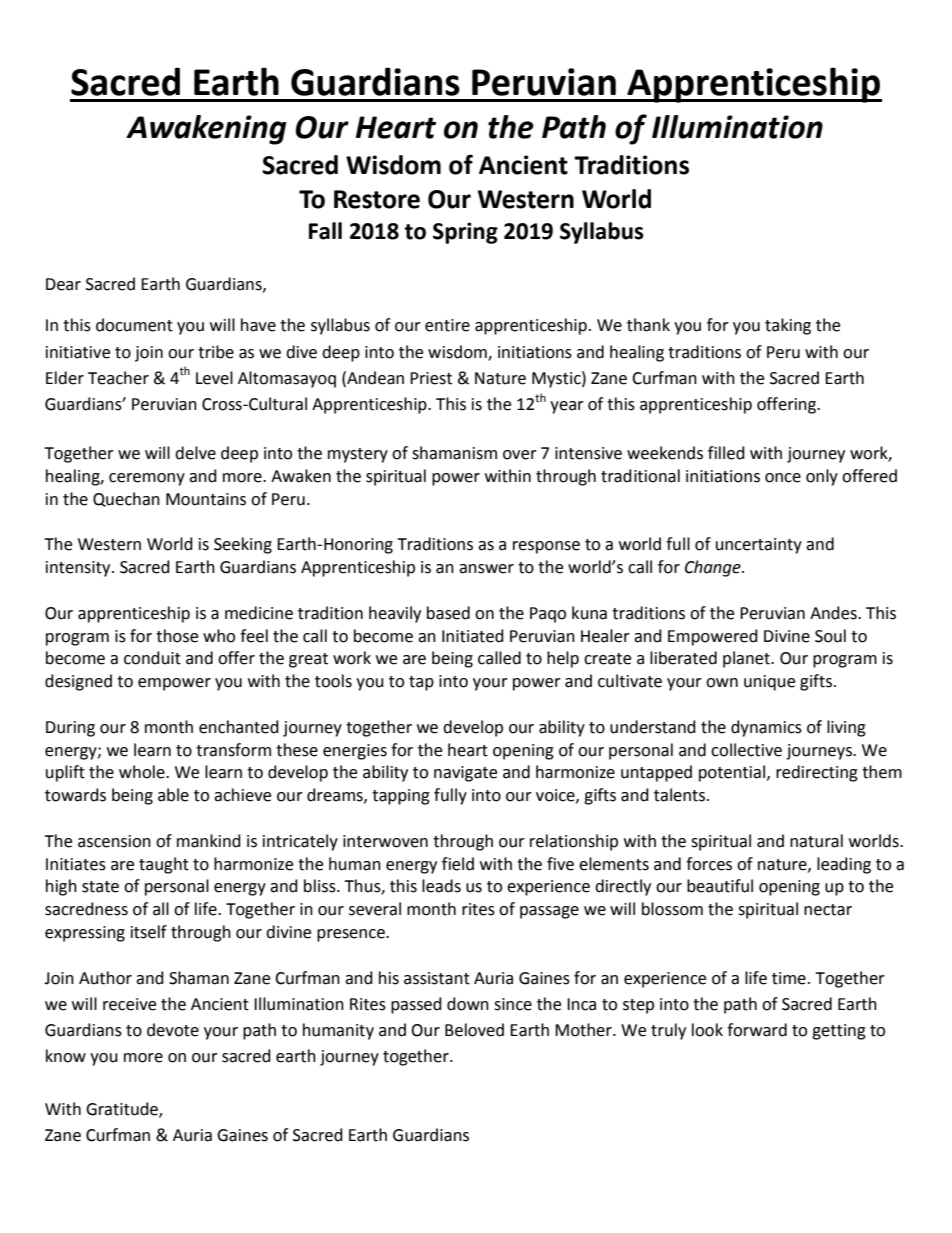 The width and height of the screenshot is (952, 1233). What do you see at coordinates (757, 1030) in the screenshot?
I see `forward` at bounding box center [757, 1030].
